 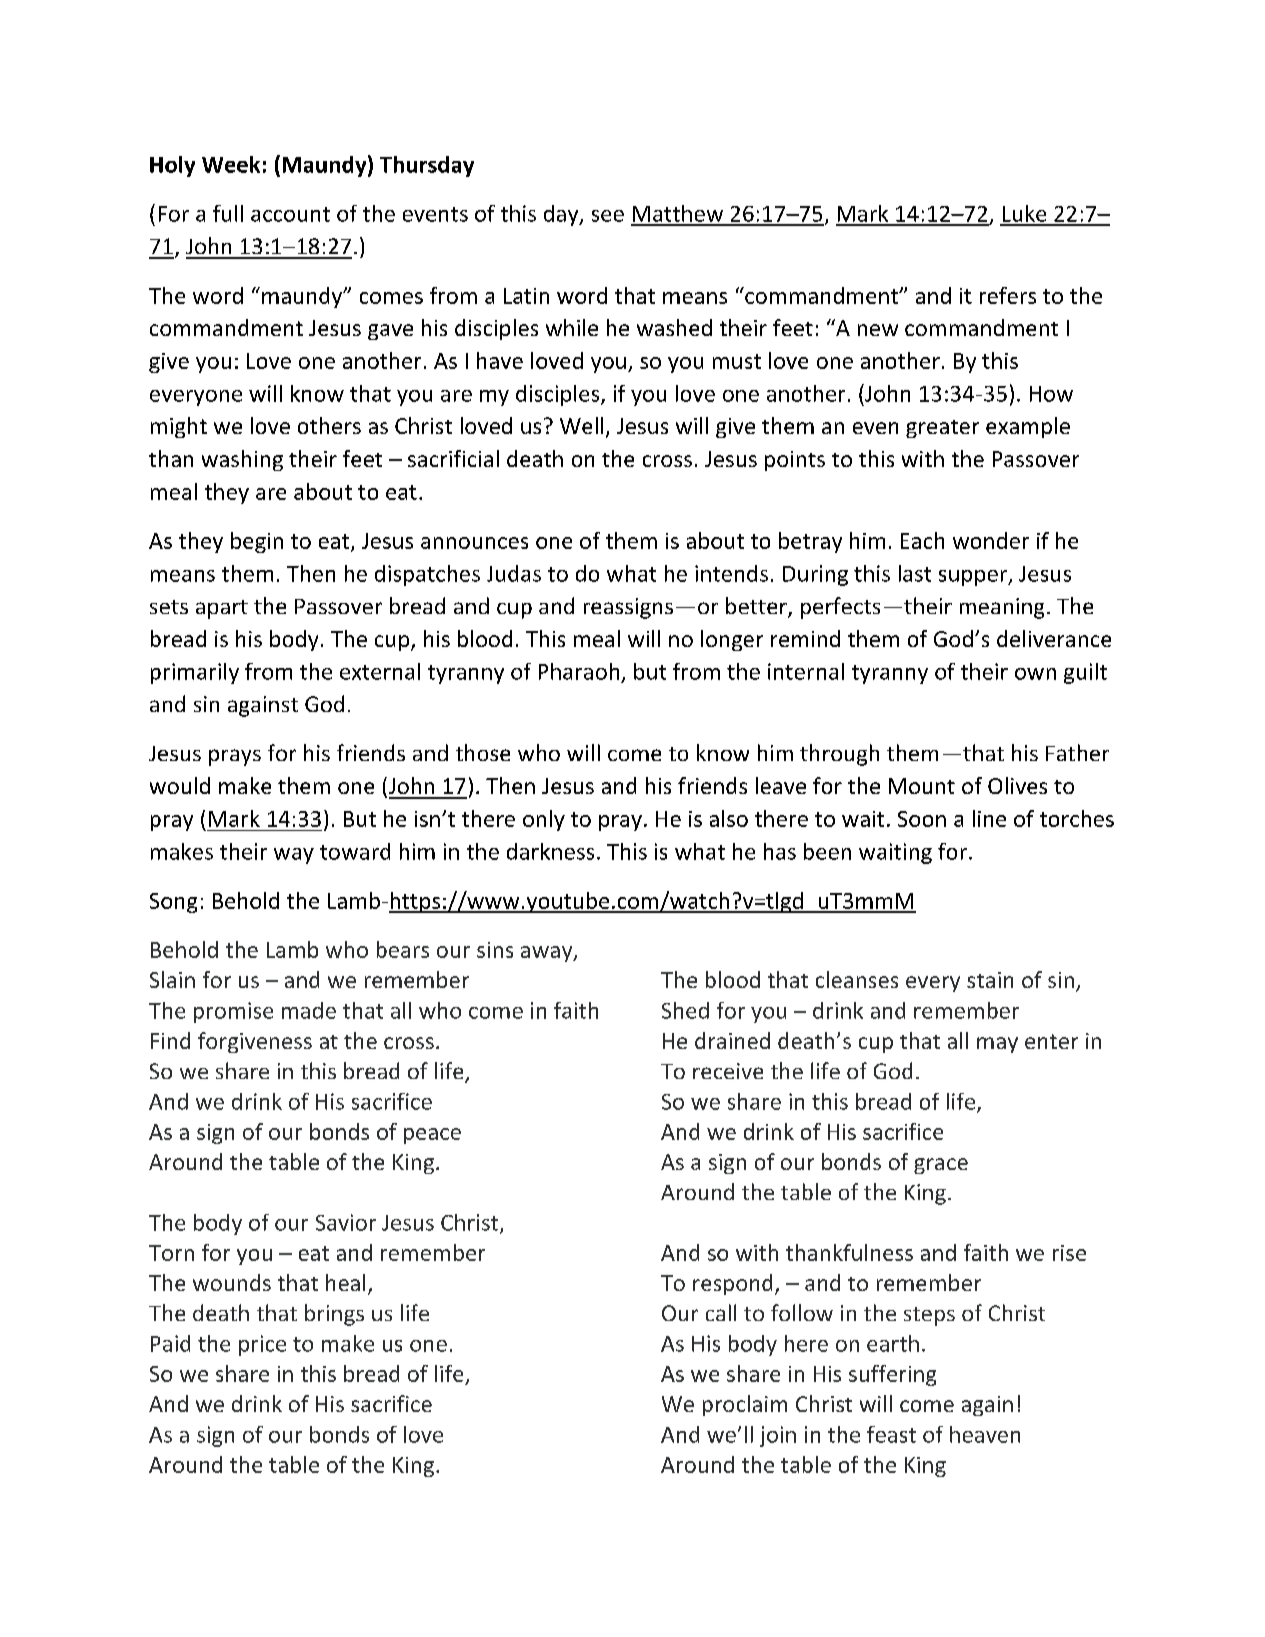 I want to click on made, so click(x=309, y=1010).
